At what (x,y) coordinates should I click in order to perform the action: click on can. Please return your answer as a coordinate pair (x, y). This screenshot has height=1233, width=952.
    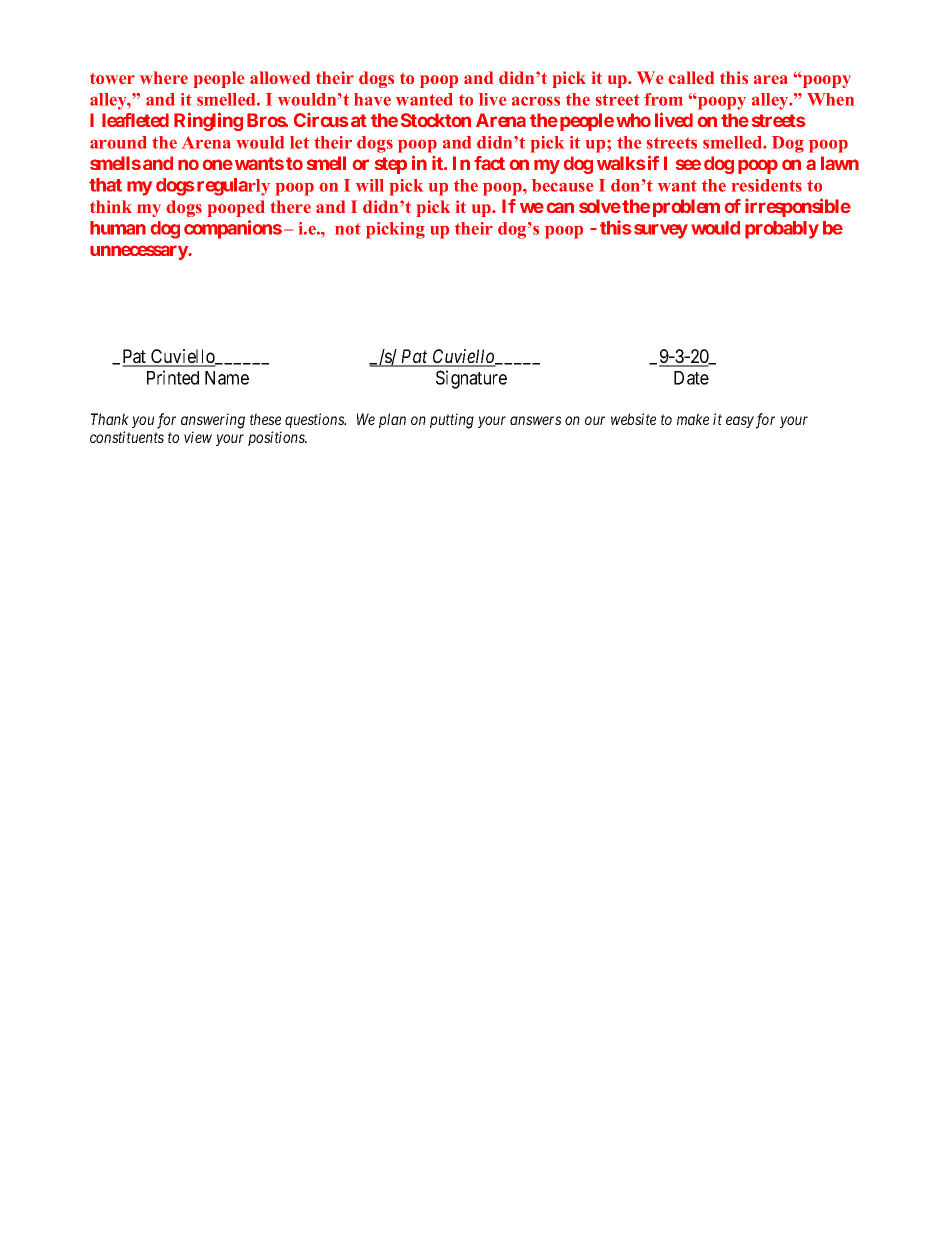
    Looking at the image, I should click on (560, 207).
